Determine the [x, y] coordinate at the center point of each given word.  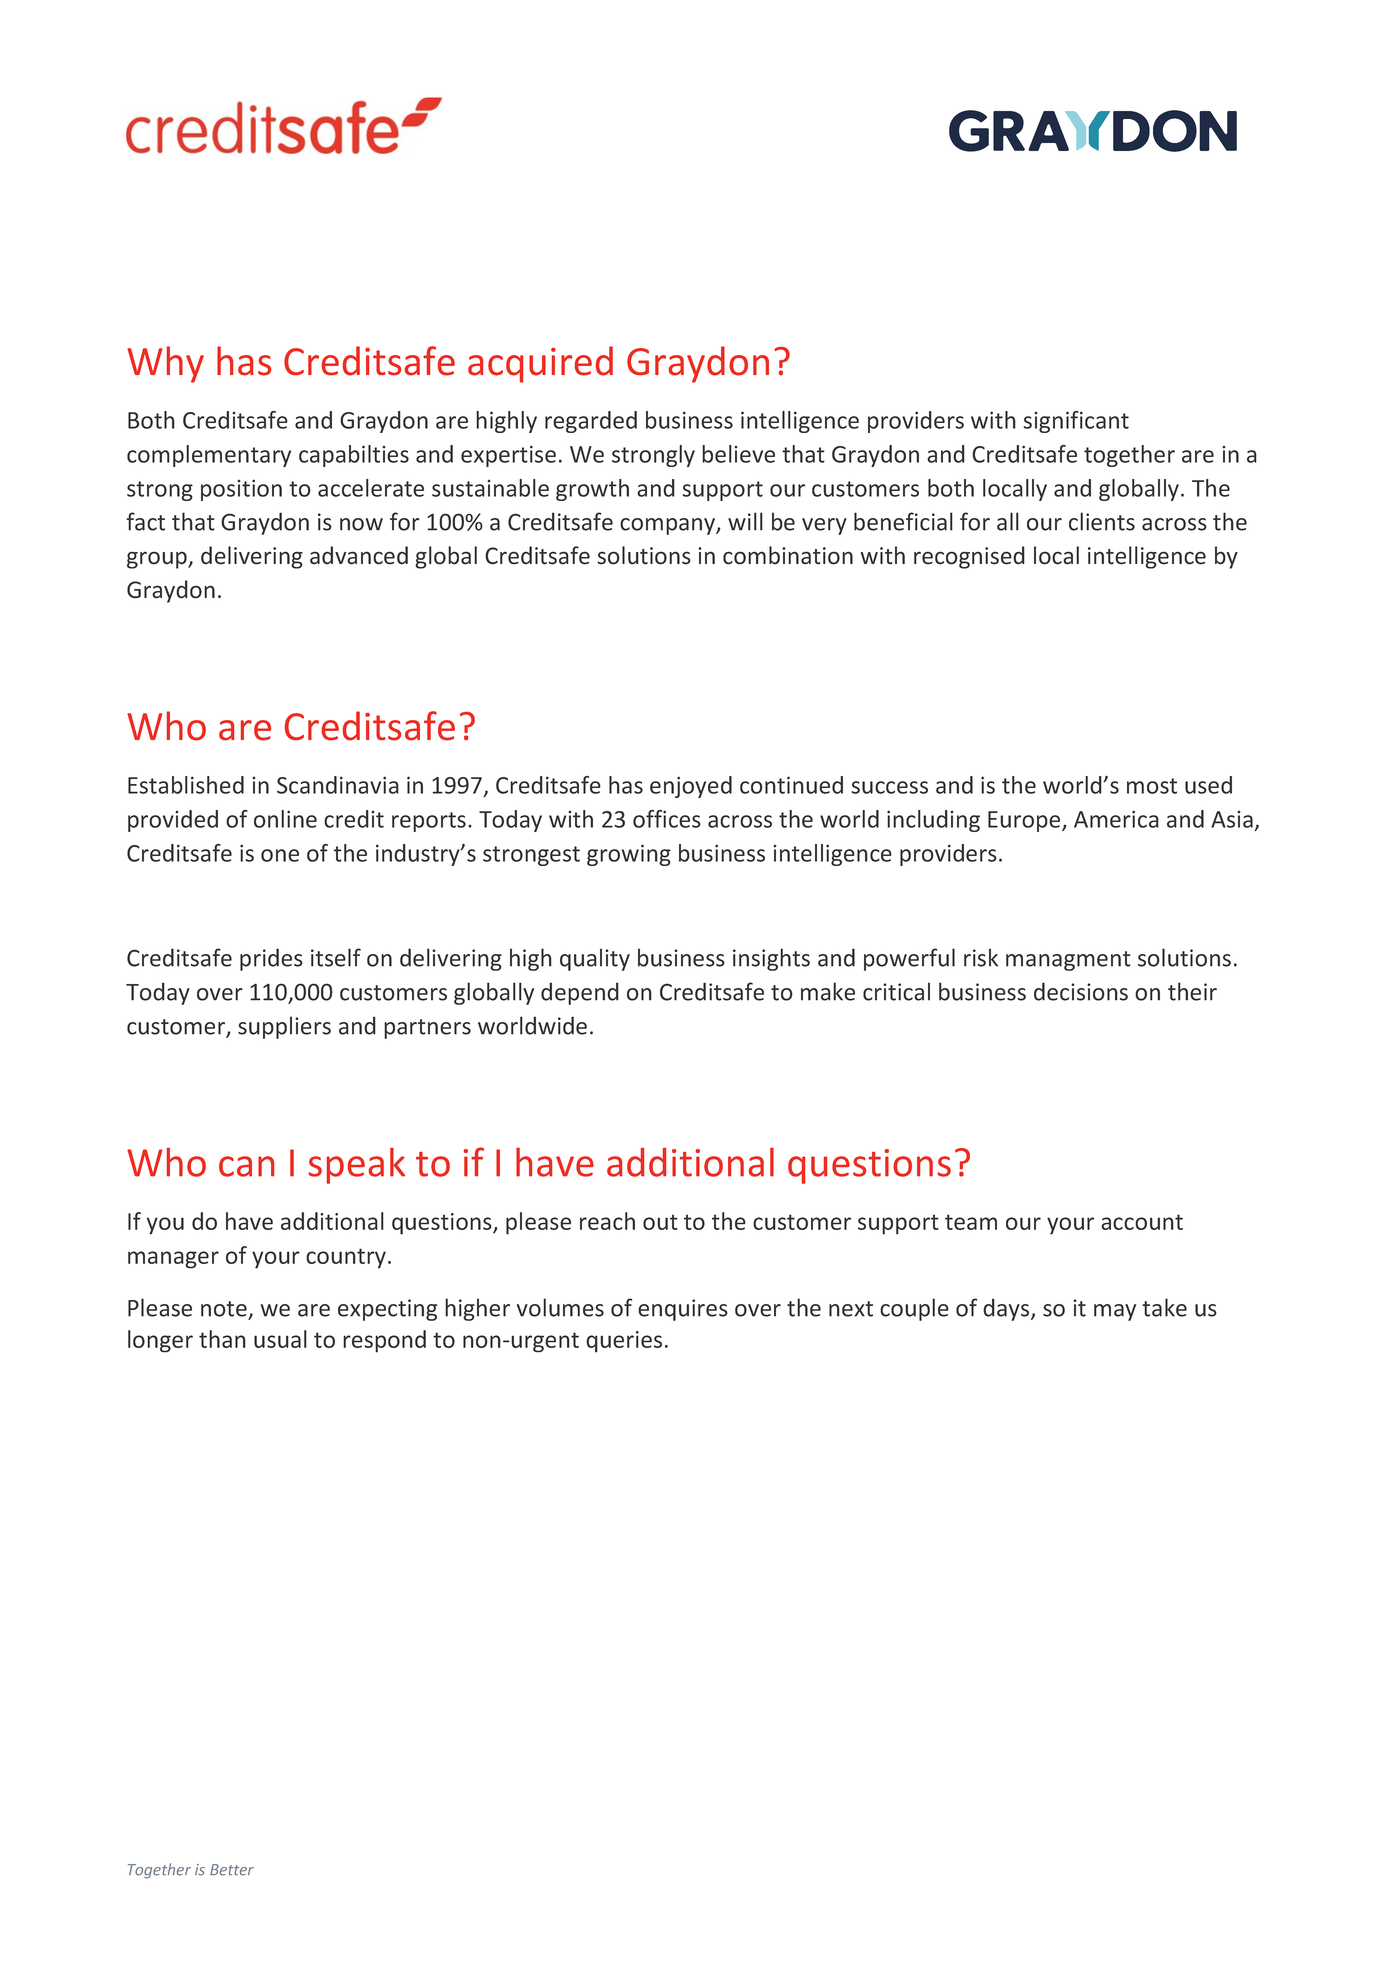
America [1116, 819]
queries [624, 1342]
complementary [209, 456]
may [1115, 1312]
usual [280, 1339]
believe [738, 454]
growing [629, 855]
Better [232, 1870]
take [1164, 1307]
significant [1076, 422]
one [280, 855]
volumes [560, 1307]
